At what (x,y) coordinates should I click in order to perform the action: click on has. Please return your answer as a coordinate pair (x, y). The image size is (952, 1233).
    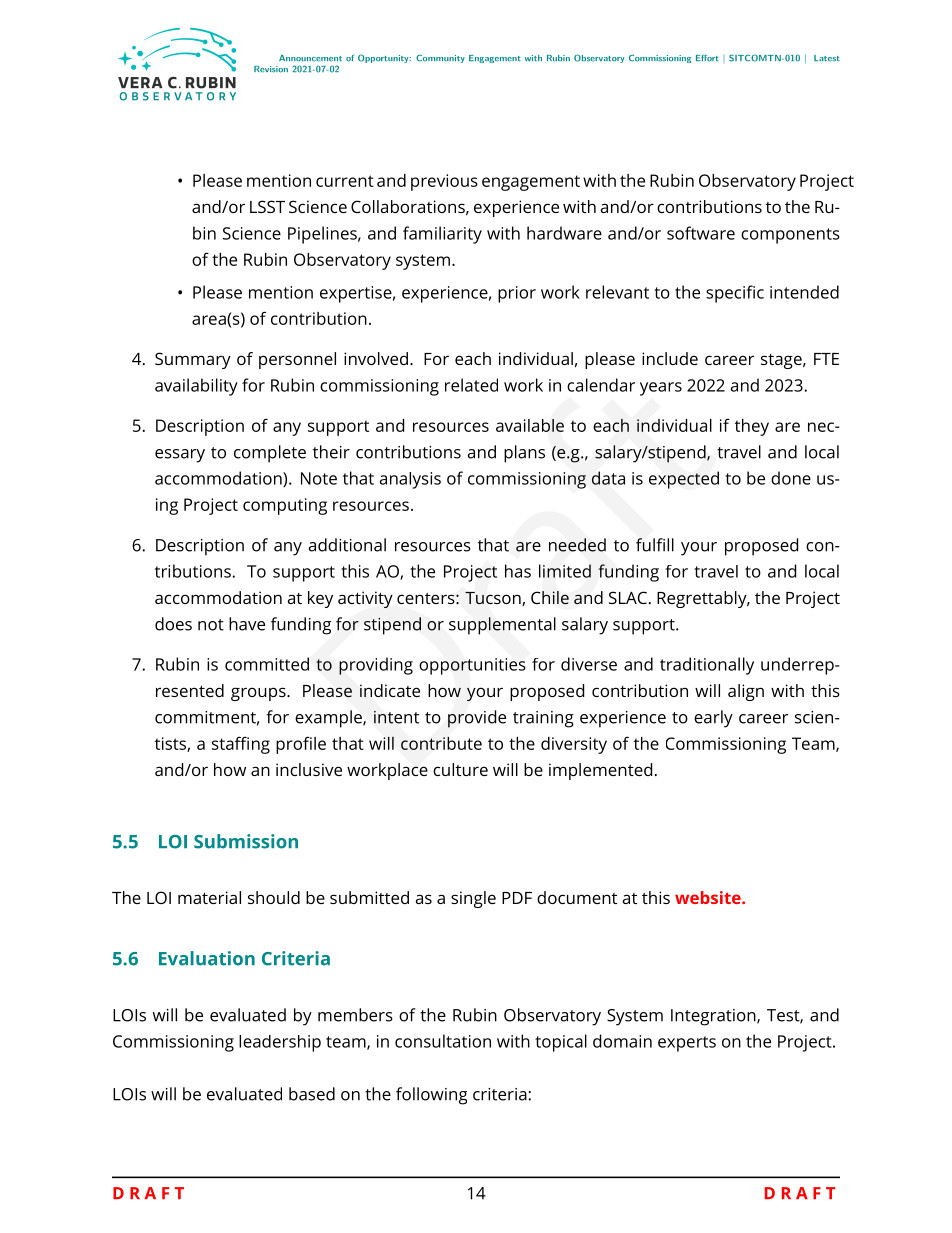
    Looking at the image, I should click on (518, 571).
